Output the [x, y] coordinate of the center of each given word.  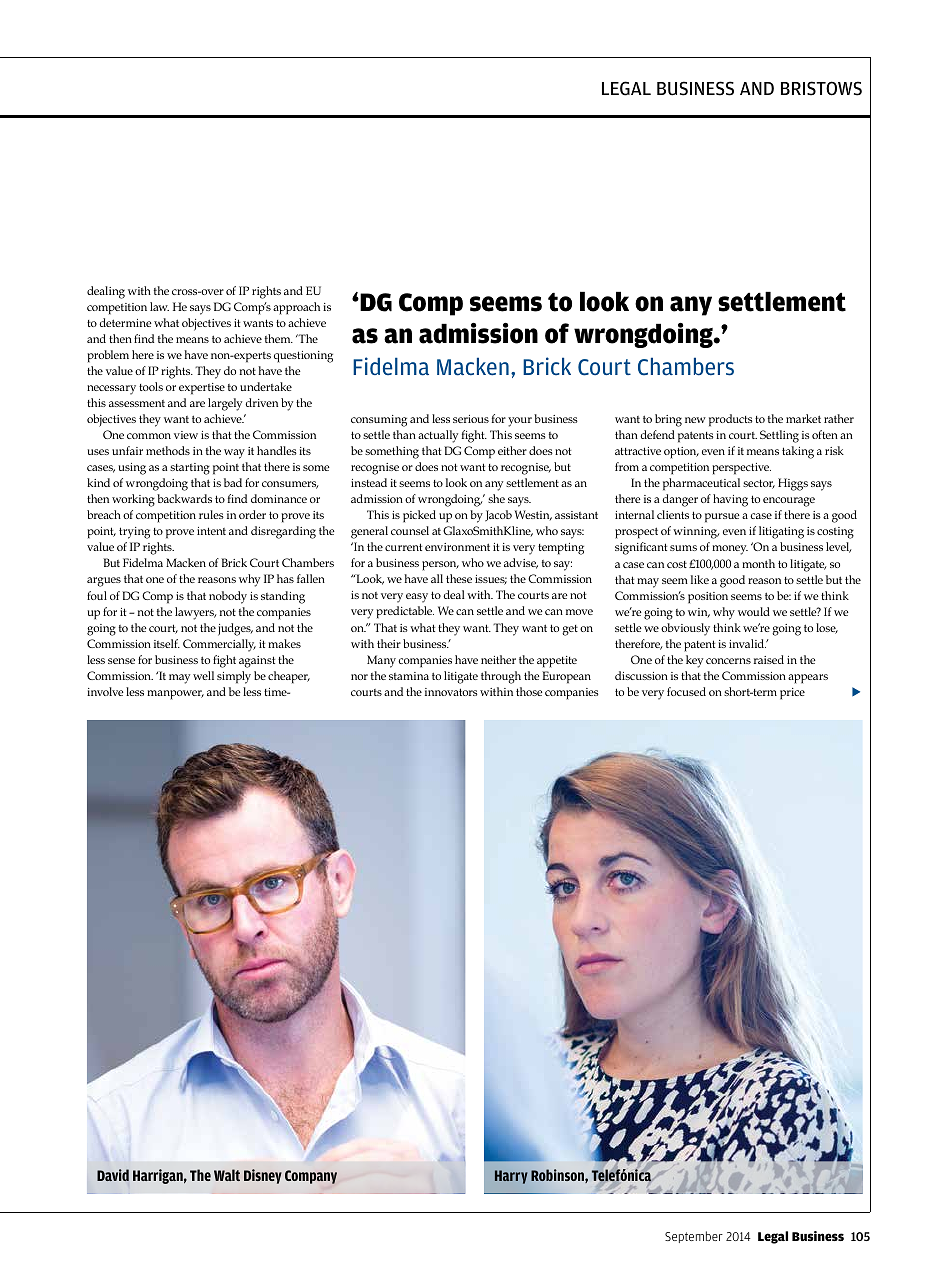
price [792, 694]
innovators [451, 692]
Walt [227, 1175]
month [758, 563]
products [730, 420]
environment [457, 547]
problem [108, 356]
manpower [175, 695]
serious [471, 419]
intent [211, 531]
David [113, 1175]
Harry [511, 1177]
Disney [263, 1176]
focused [686, 691]
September [694, 1237]
